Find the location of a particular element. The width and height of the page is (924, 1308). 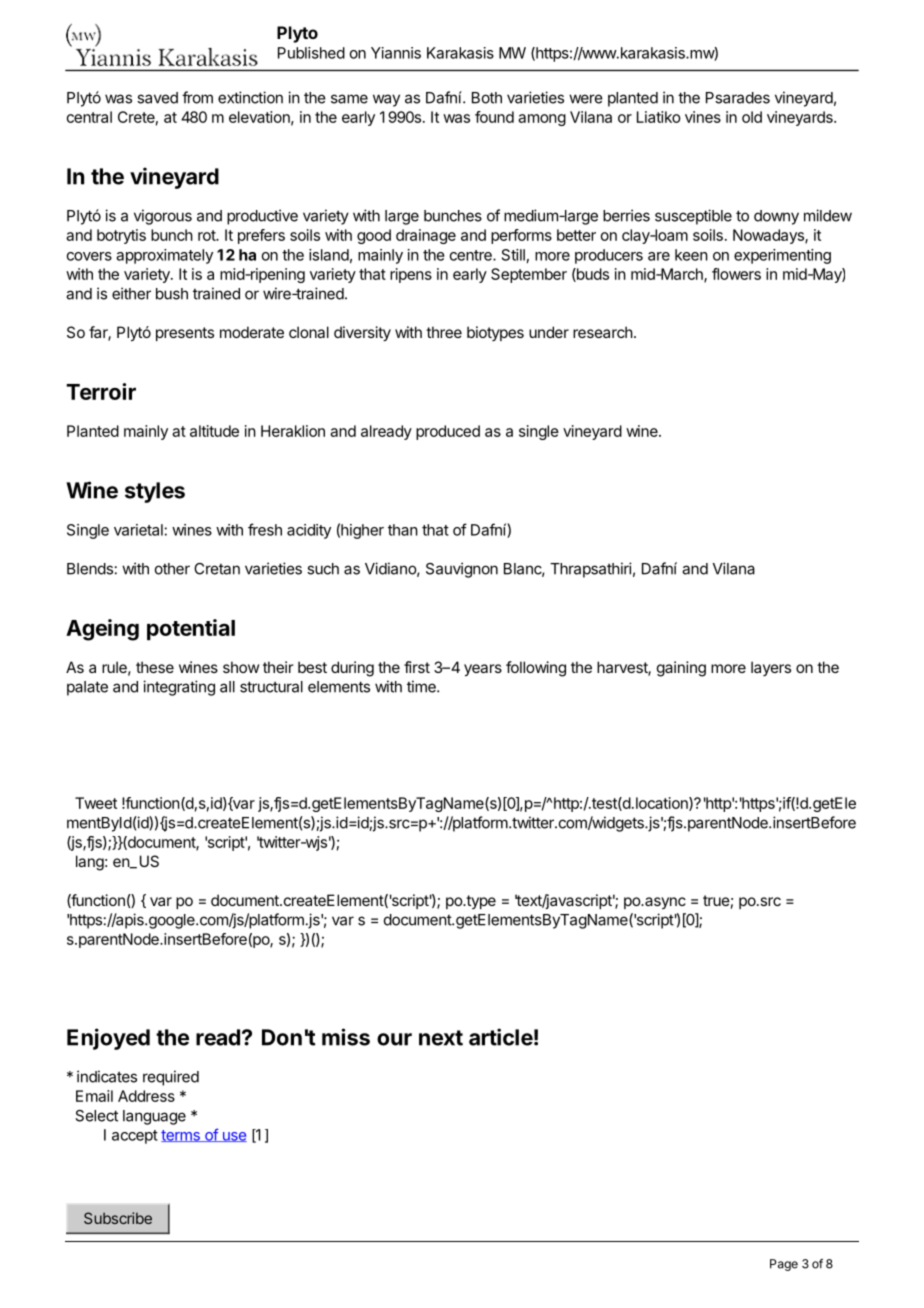

next is located at coordinates (441, 1038).
